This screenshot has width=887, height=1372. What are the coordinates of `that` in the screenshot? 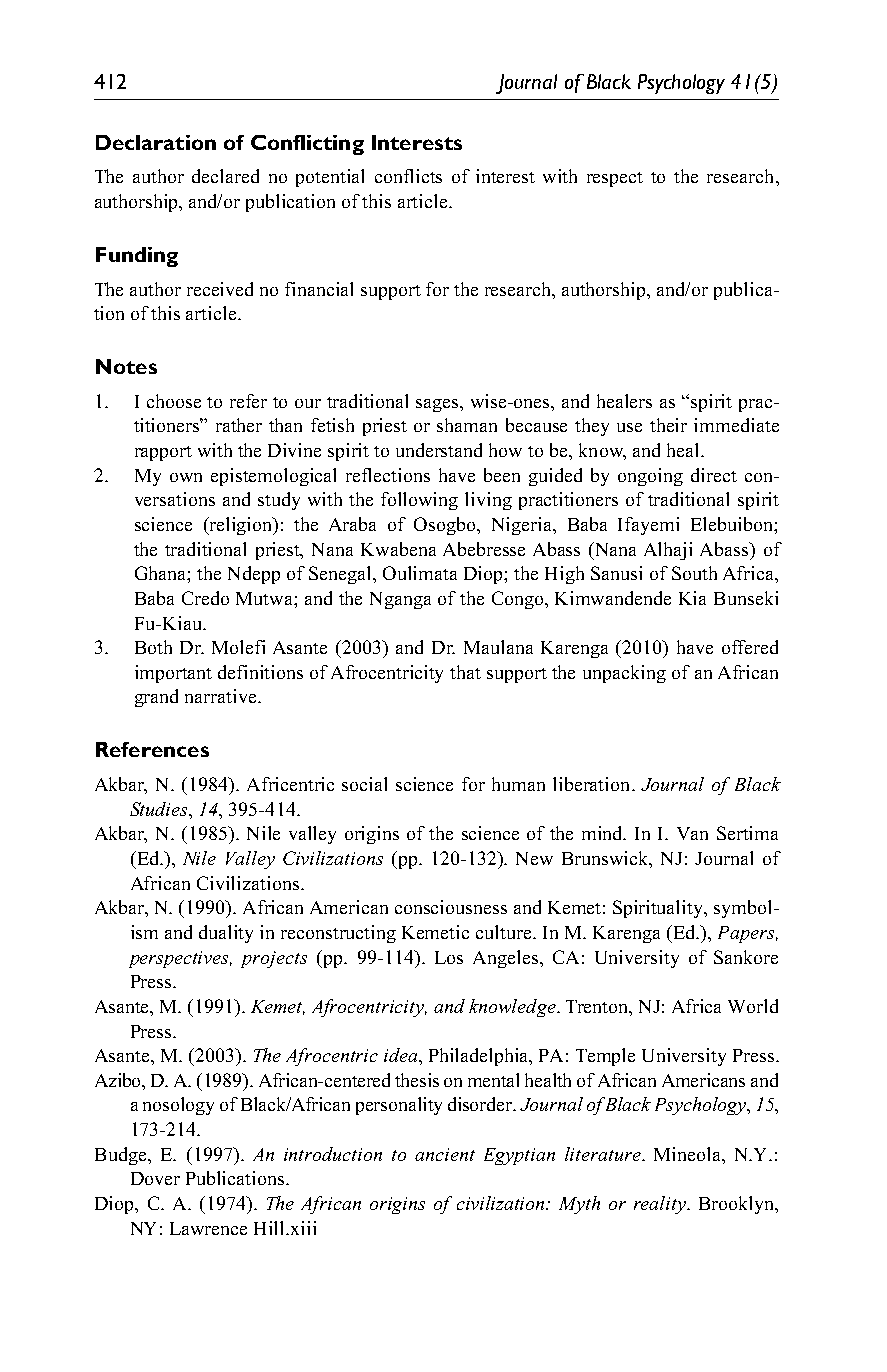 It's located at (465, 672).
